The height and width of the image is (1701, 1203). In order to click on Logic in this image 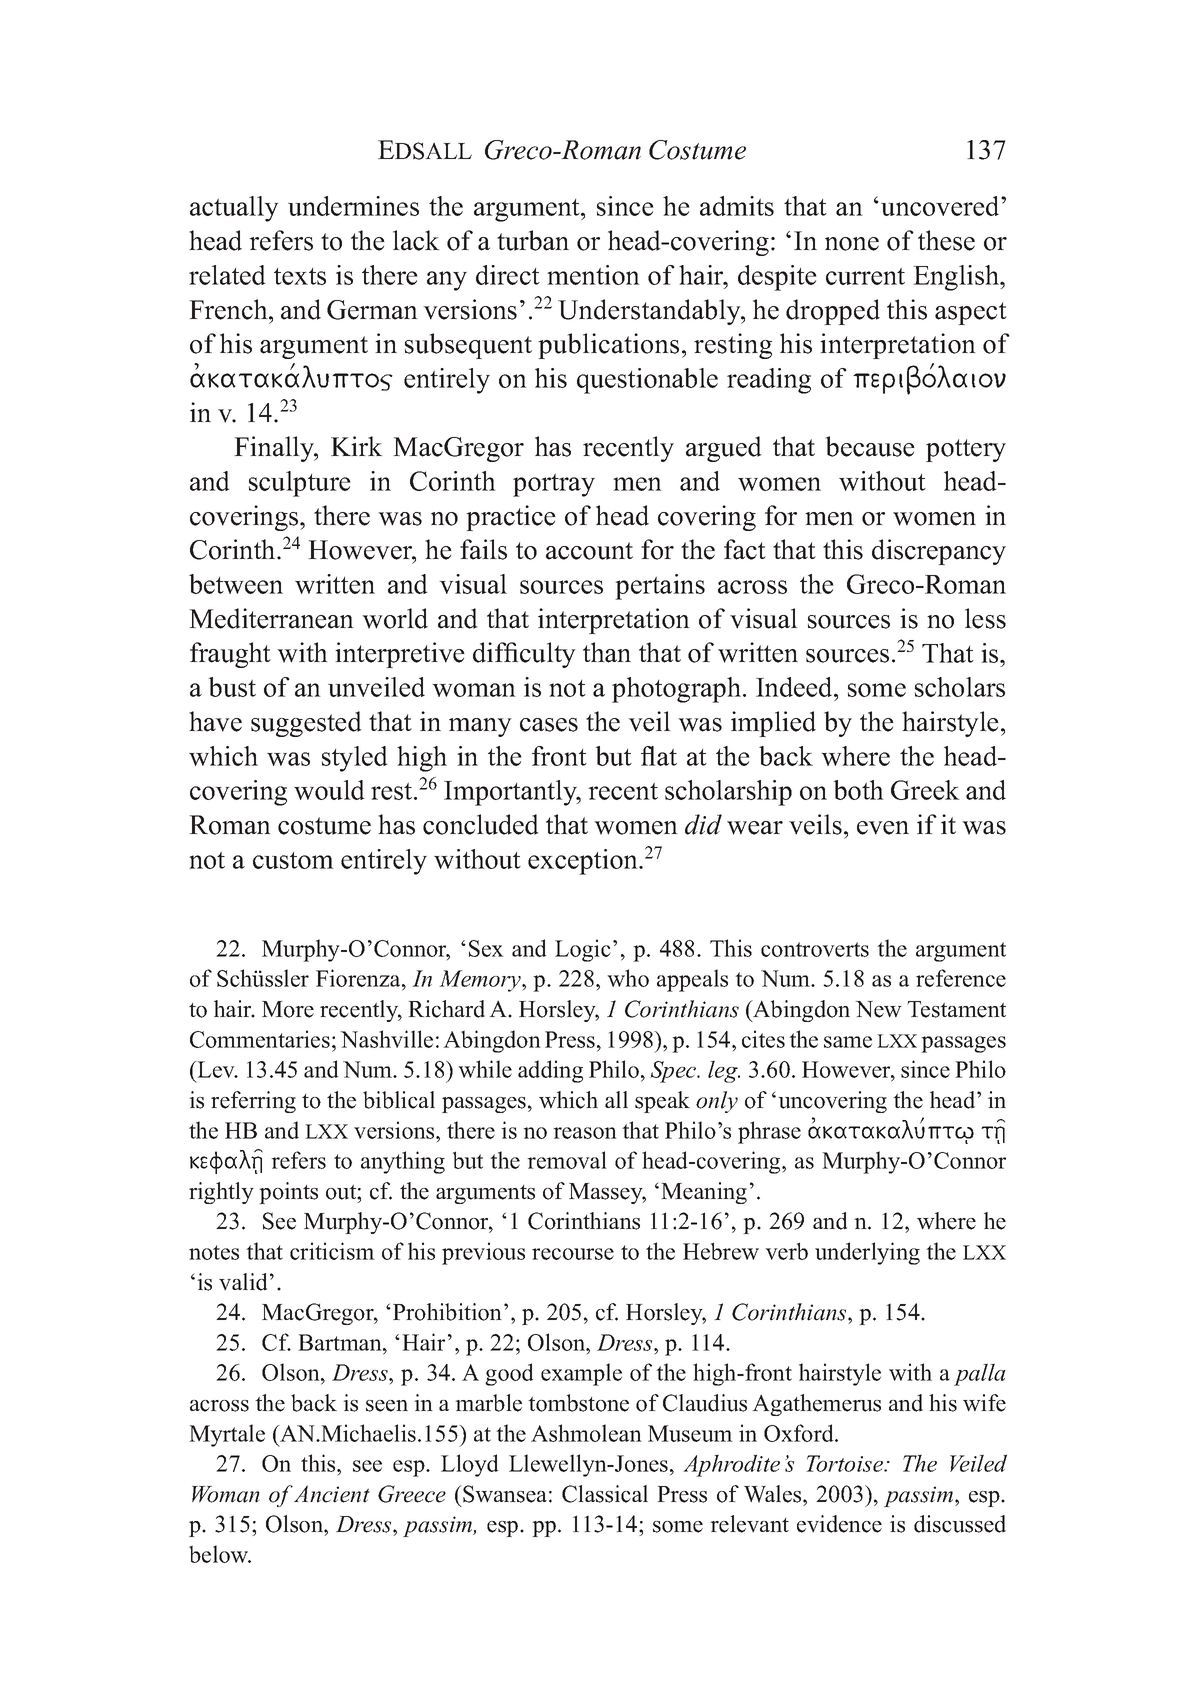, I will do `click(582, 950)`.
